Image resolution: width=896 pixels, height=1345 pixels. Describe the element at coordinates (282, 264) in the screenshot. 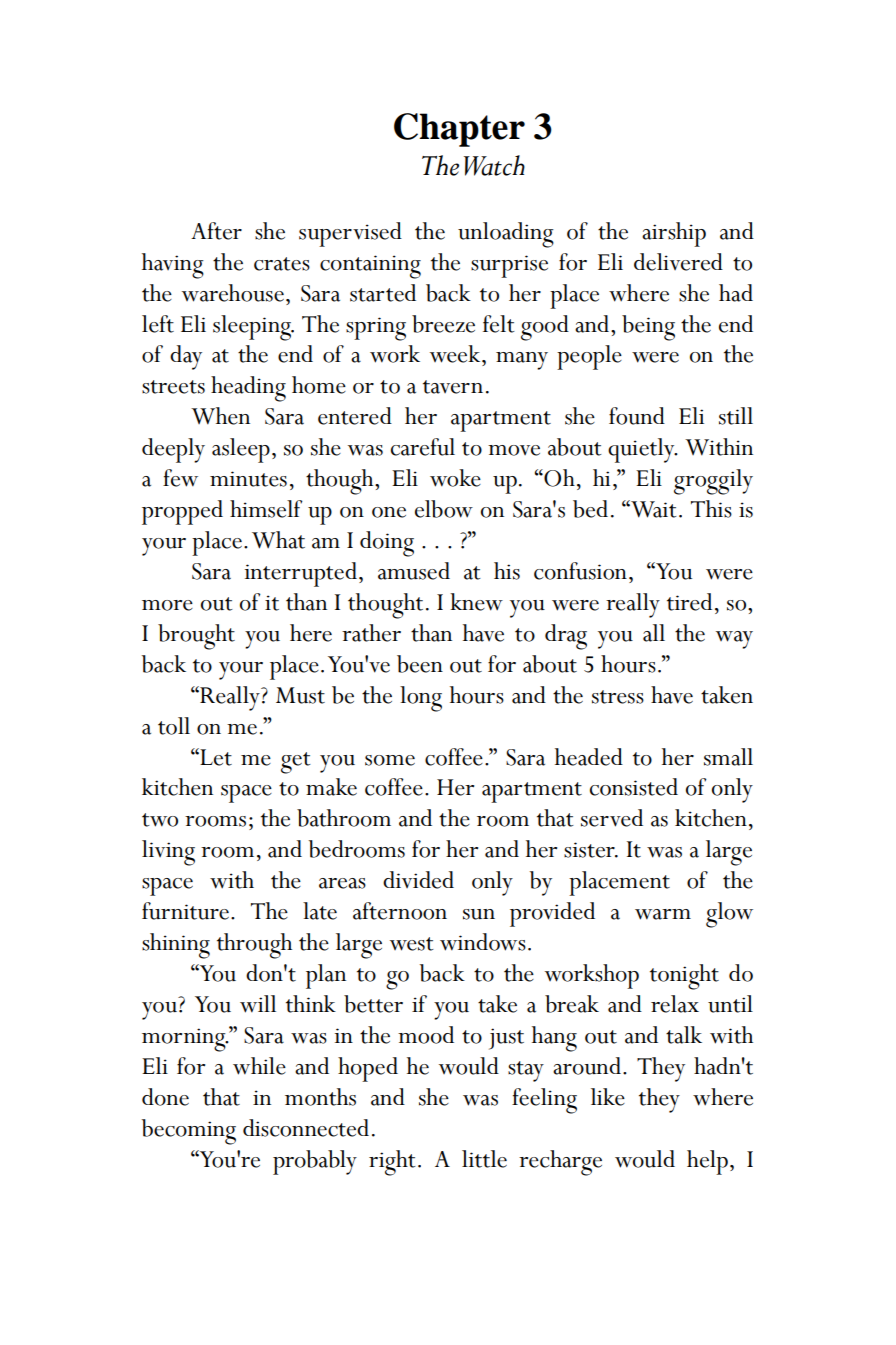

I see `crates` at that location.
